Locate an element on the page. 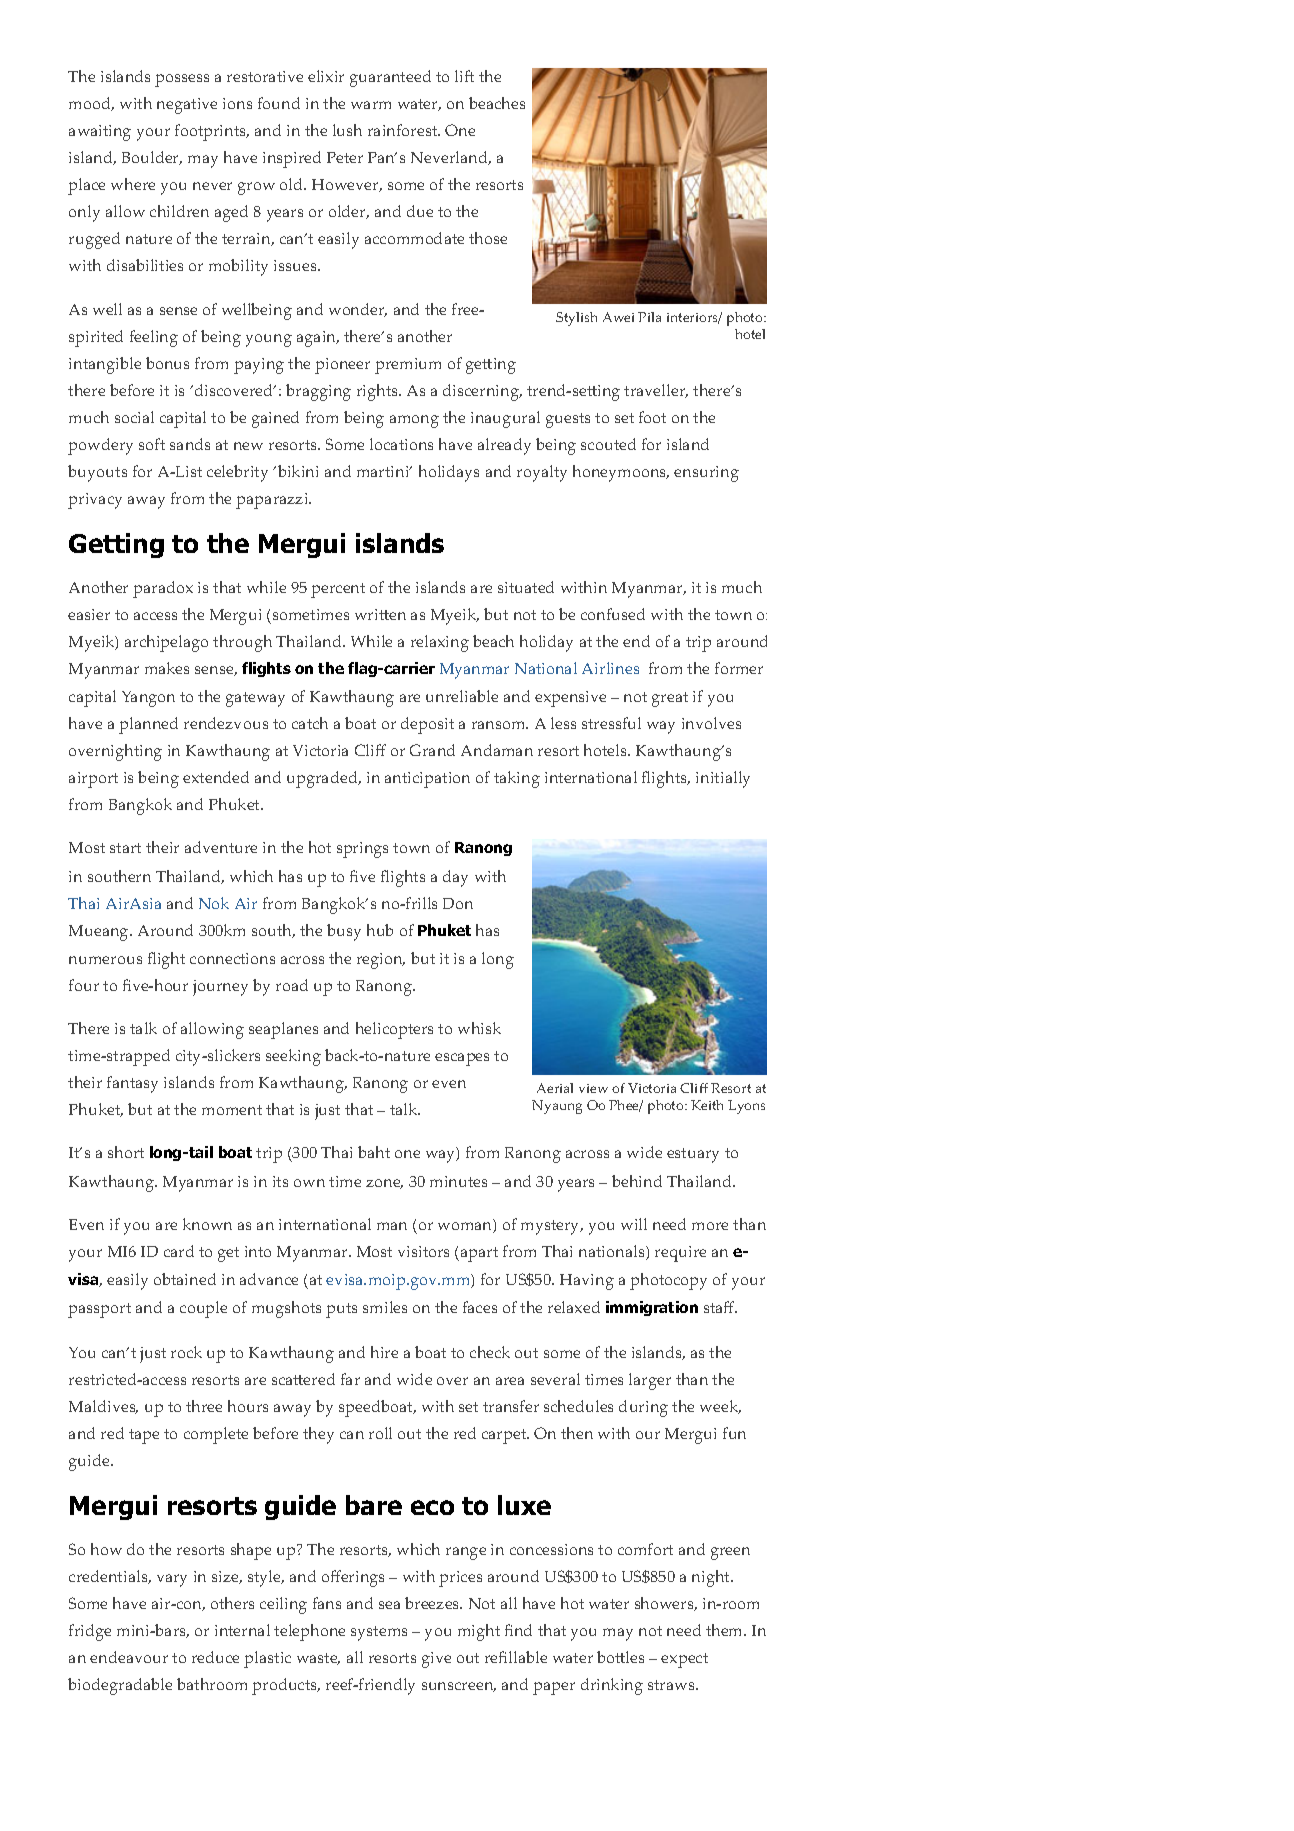 The width and height of the image is (1294, 1831). start is located at coordinates (125, 848).
